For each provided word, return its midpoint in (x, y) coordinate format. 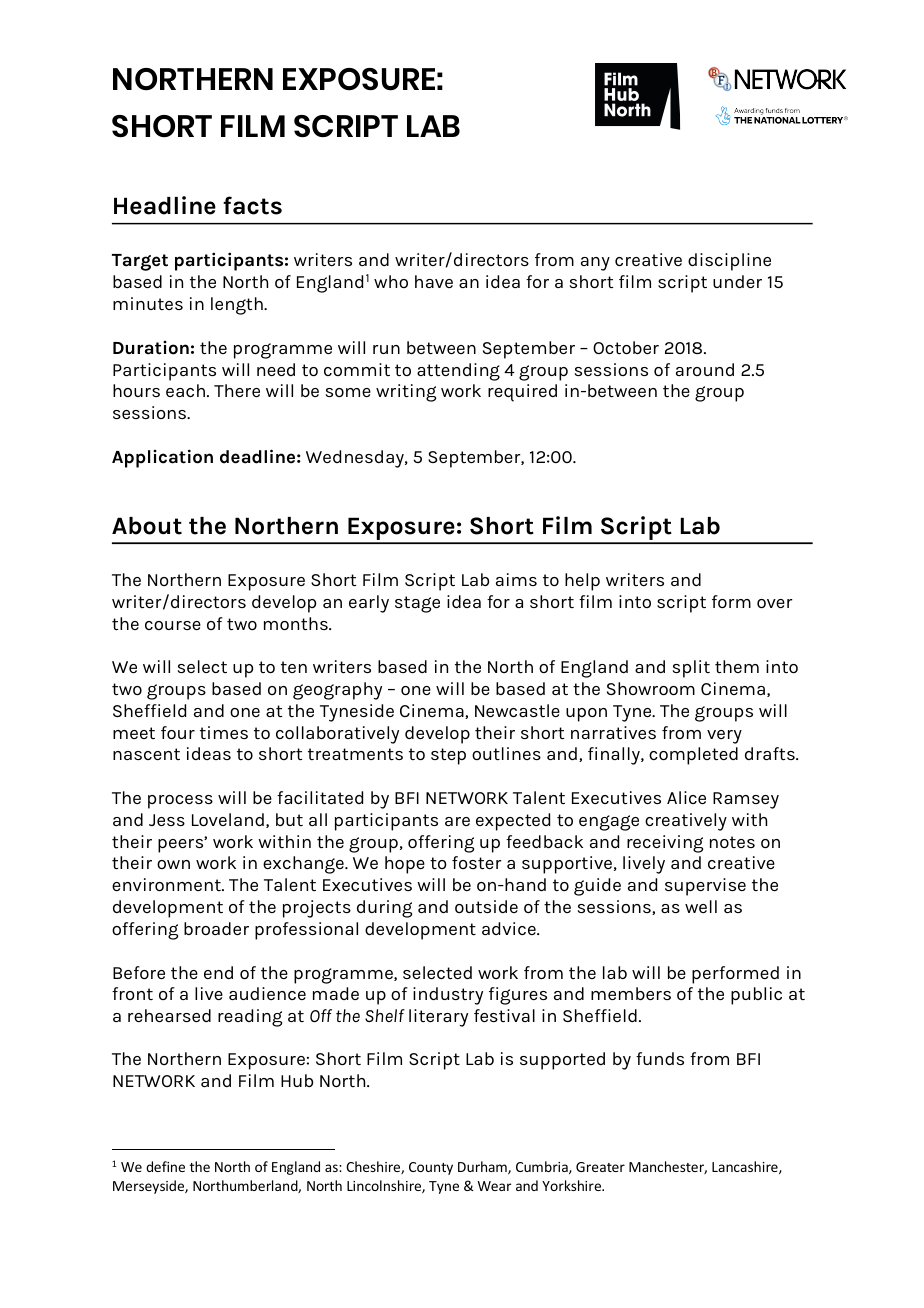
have (434, 281)
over (775, 603)
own (173, 864)
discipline (729, 262)
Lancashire (746, 1167)
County (431, 1168)
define (165, 1166)
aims (516, 579)
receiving (665, 844)
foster (477, 862)
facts (252, 205)
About (147, 526)
